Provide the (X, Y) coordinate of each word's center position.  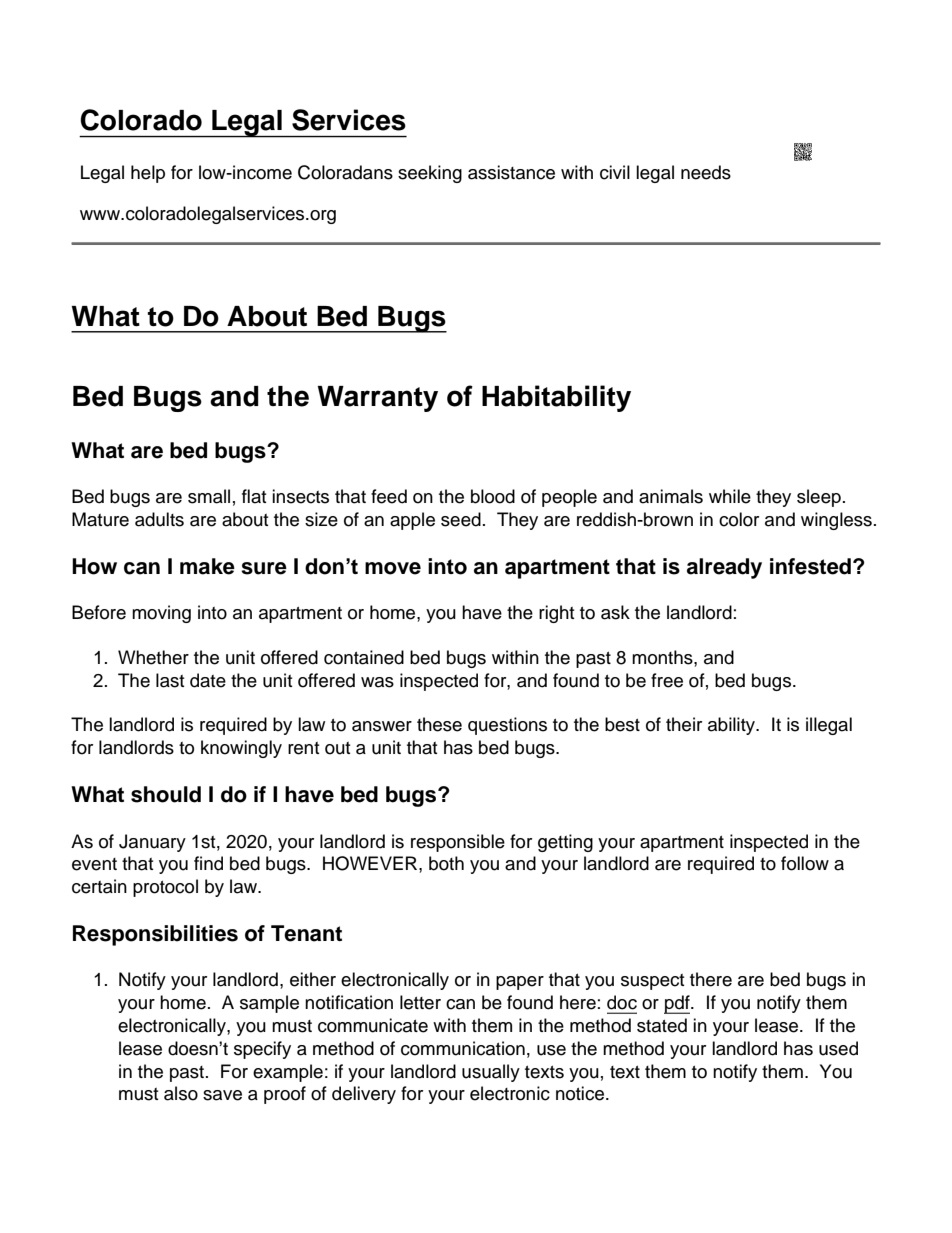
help (148, 174)
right (556, 614)
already (724, 568)
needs (706, 172)
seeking (430, 174)
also (181, 1093)
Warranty (377, 399)
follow (805, 863)
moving (161, 614)
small (209, 496)
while (730, 496)
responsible (458, 843)
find (208, 863)
